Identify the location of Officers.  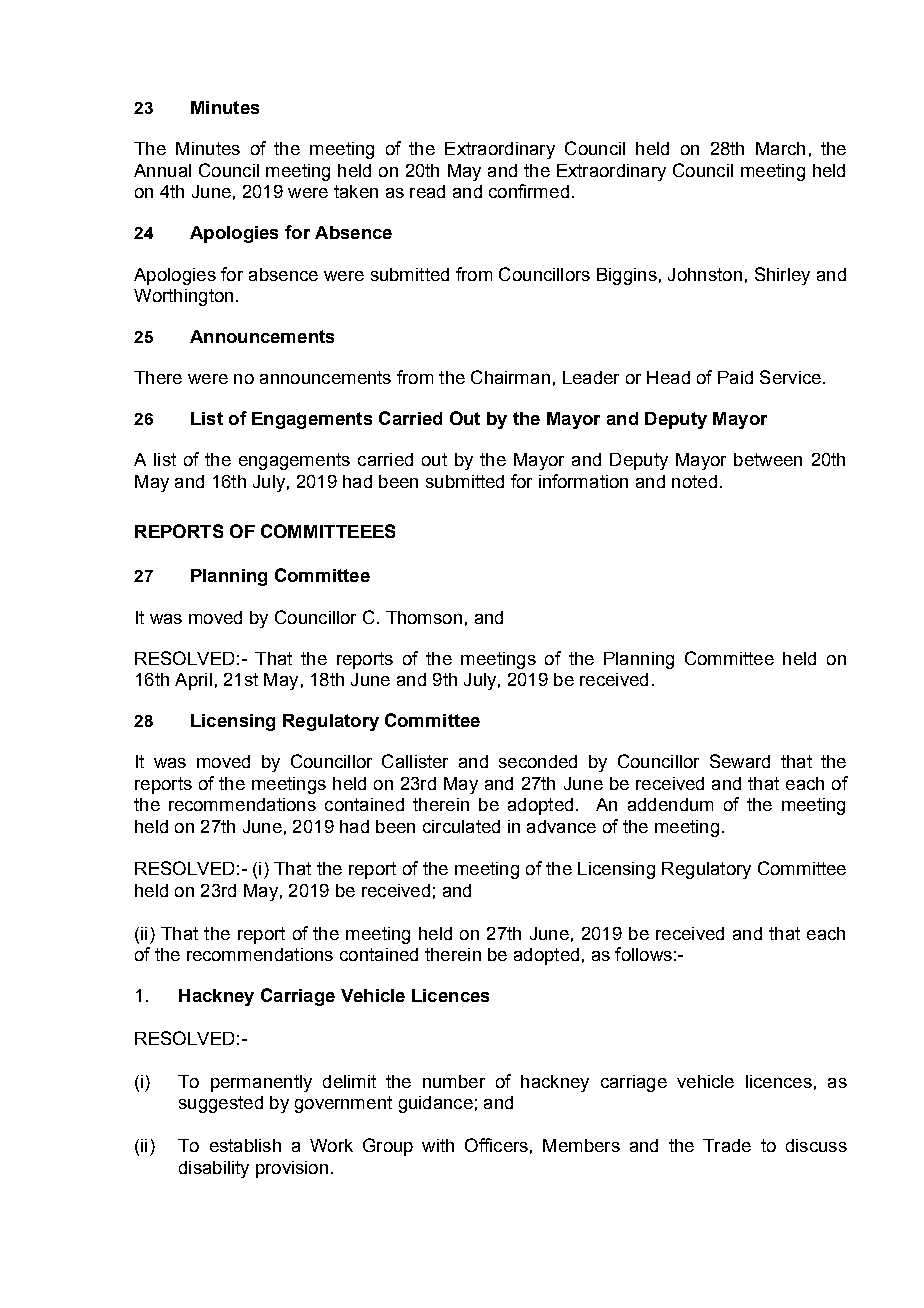
(496, 1145).
